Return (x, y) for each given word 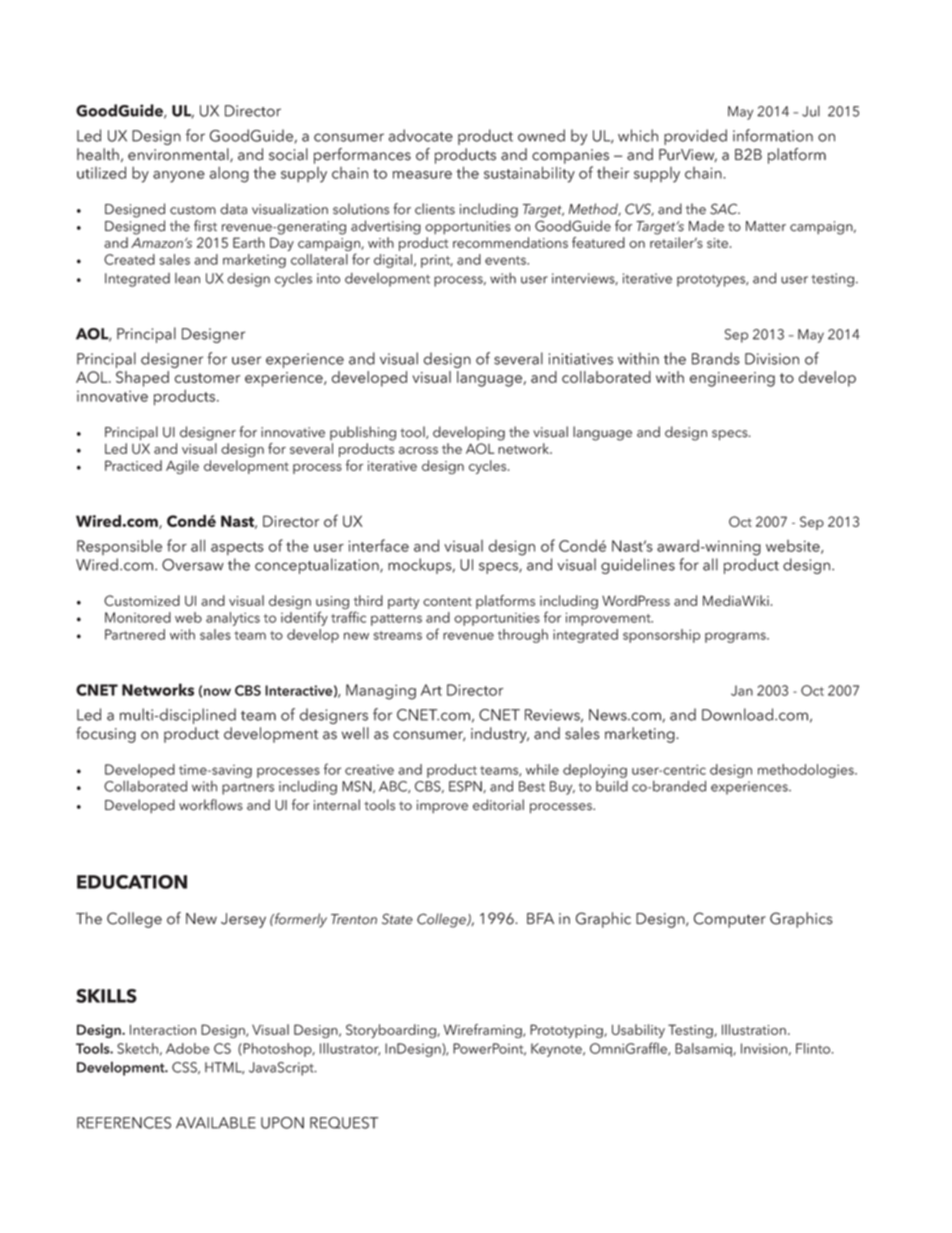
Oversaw (193, 565)
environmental (179, 155)
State (397, 919)
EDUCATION (132, 882)
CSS (185, 1068)
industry (500, 735)
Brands (716, 358)
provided (695, 137)
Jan (742, 690)
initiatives (581, 359)
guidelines (638, 566)
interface (378, 545)
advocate (421, 135)
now (217, 692)
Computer (730, 920)
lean (187, 278)
